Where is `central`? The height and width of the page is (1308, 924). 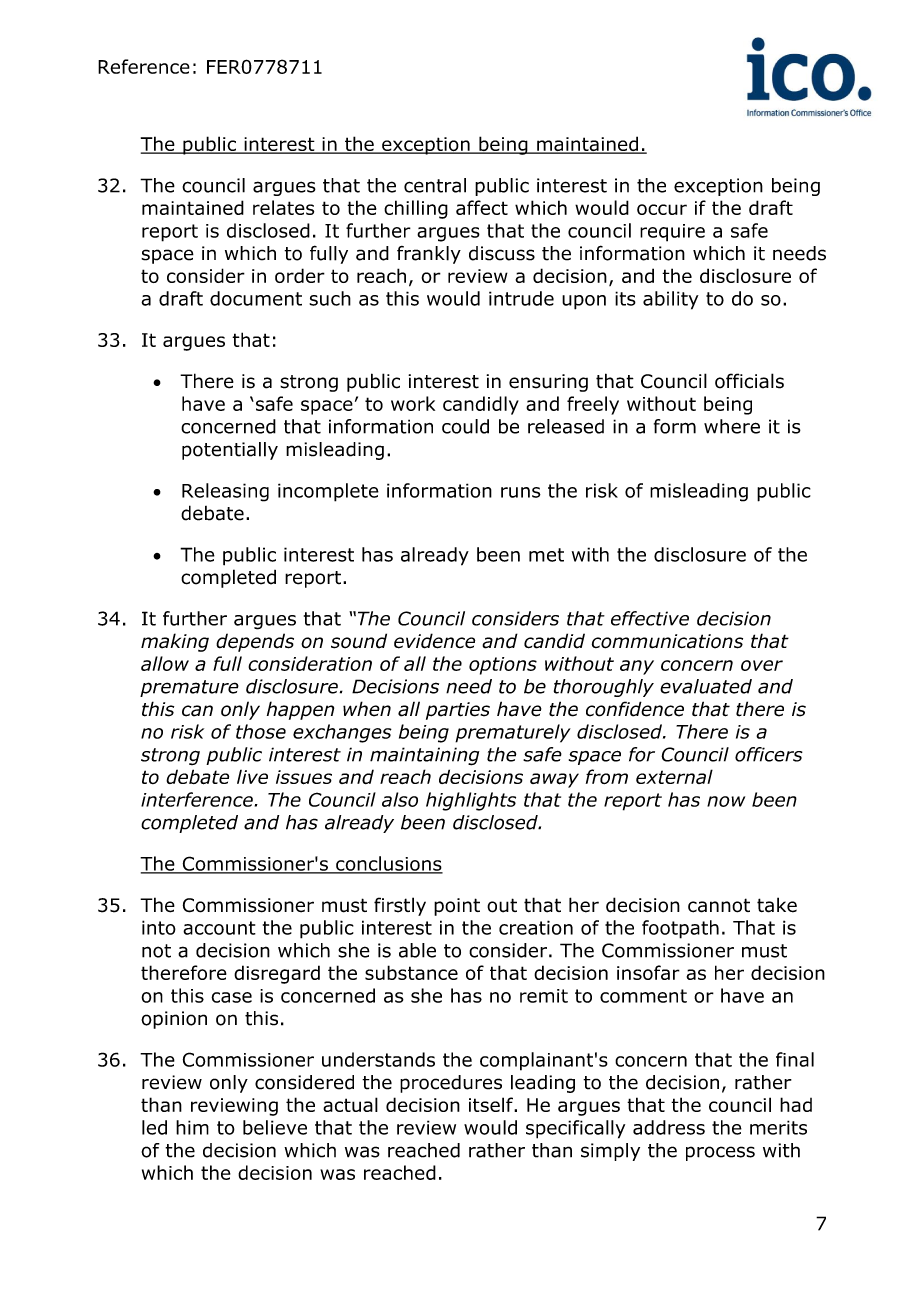 central is located at coordinates (435, 185).
